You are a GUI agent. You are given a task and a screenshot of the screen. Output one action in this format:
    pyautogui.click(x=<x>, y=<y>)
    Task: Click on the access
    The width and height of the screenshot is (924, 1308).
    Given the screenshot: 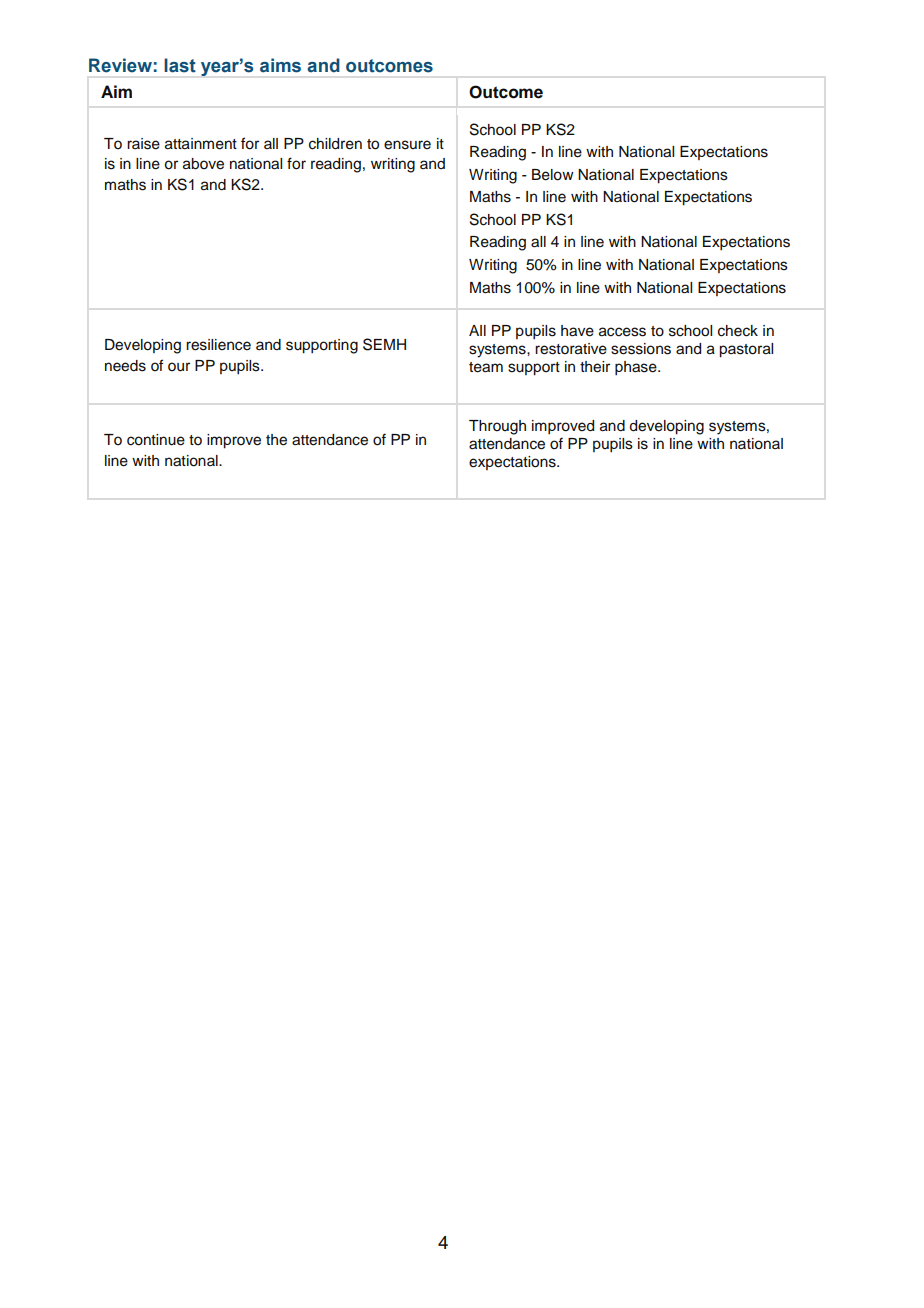 What is the action you would take?
    pyautogui.click(x=622, y=332)
